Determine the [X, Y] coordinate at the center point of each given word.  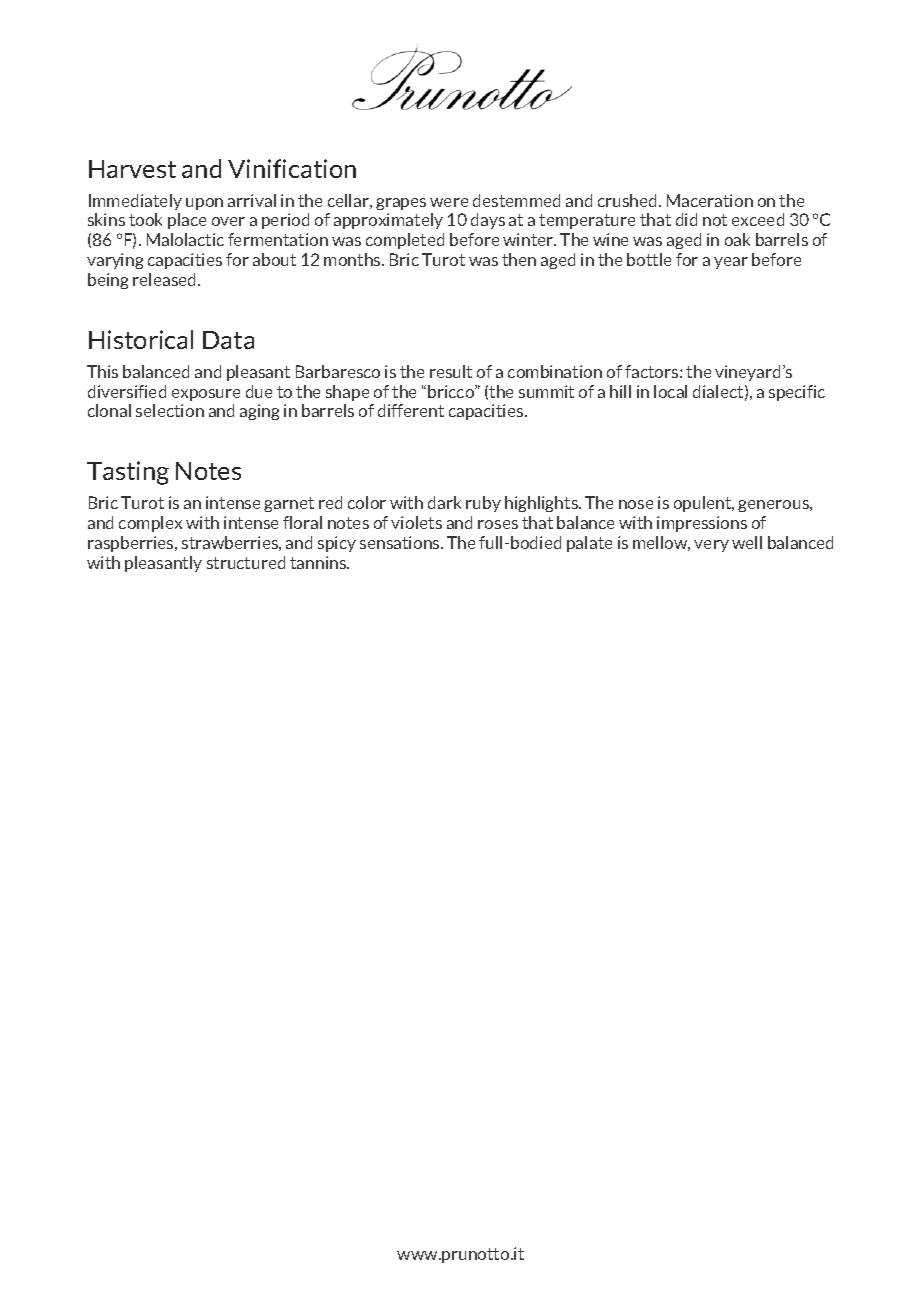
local [670, 391]
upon [204, 204]
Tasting [128, 473]
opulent [704, 504]
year [731, 263]
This [102, 371]
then [519, 259]
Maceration [710, 200]
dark [444, 502]
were [449, 202]
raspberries [132, 544]
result [451, 371]
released [166, 279]
